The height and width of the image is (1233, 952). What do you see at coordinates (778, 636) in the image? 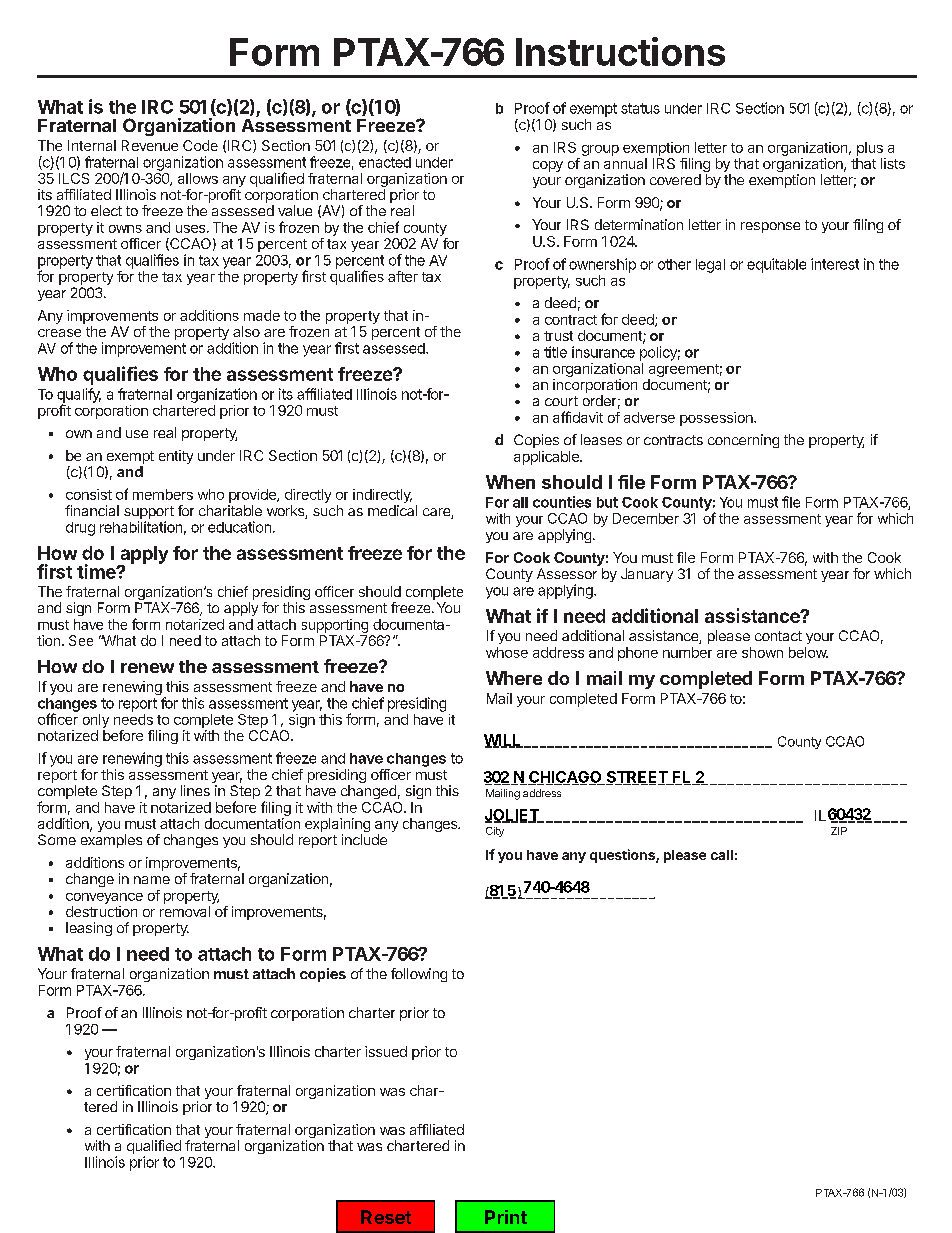
I see `contact` at bounding box center [778, 636].
